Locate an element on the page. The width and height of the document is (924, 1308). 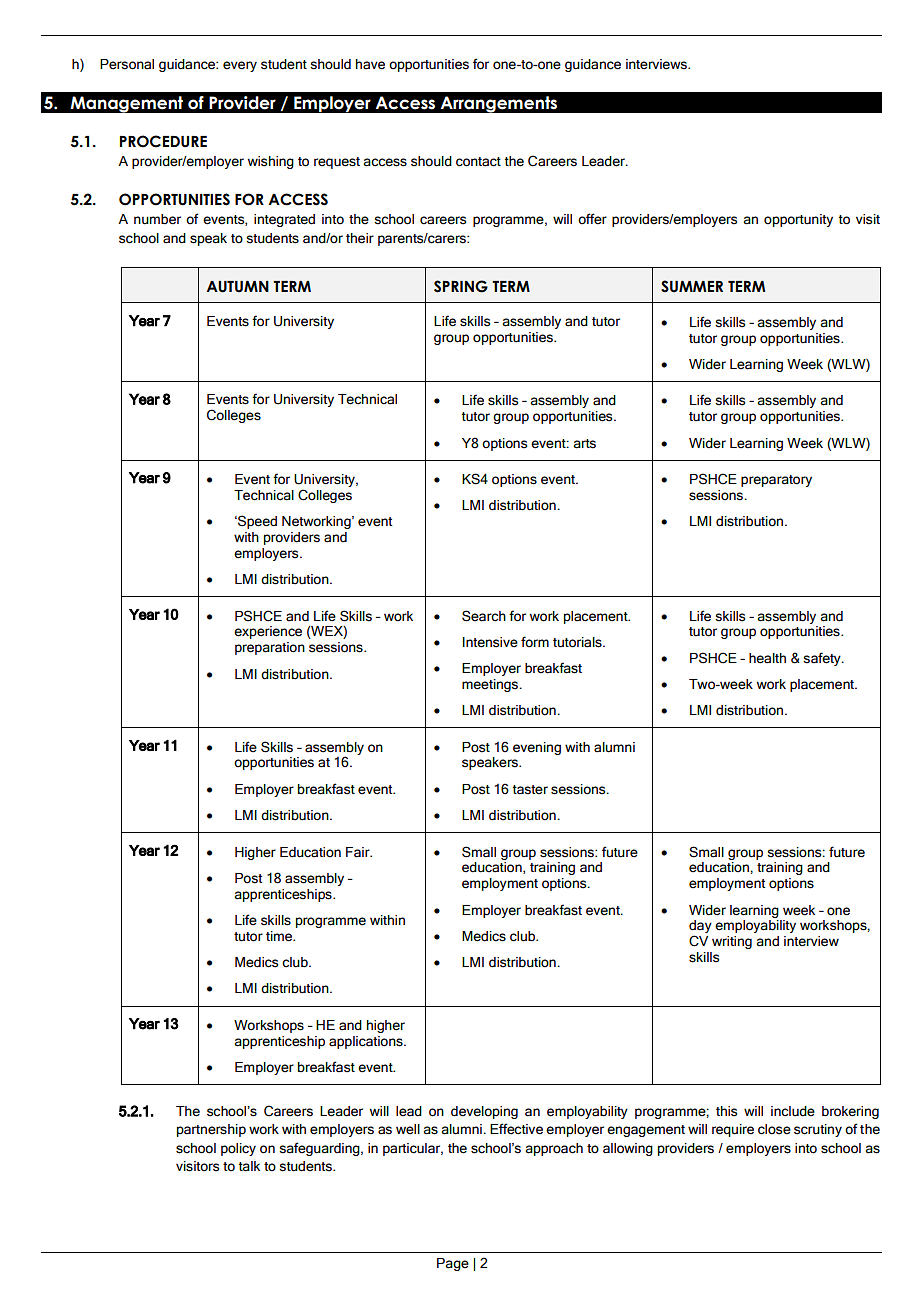
meetings is located at coordinates (491, 685).
